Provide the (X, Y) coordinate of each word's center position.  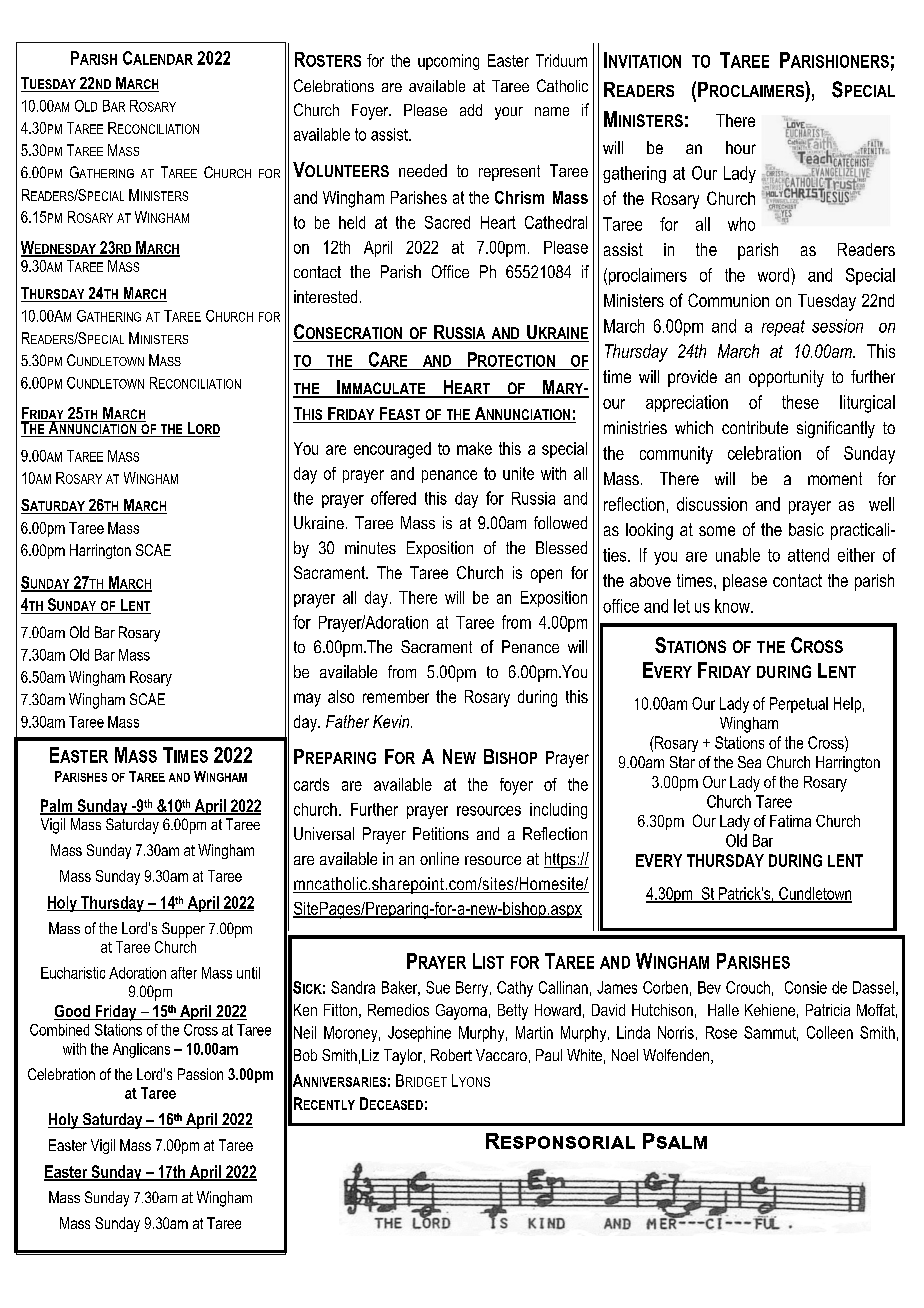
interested (325, 296)
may (307, 700)
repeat (783, 328)
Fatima (790, 821)
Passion (200, 1074)
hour (741, 147)
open (546, 576)
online (439, 858)
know (733, 606)
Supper (183, 930)
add (471, 110)
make (474, 448)
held (352, 222)
